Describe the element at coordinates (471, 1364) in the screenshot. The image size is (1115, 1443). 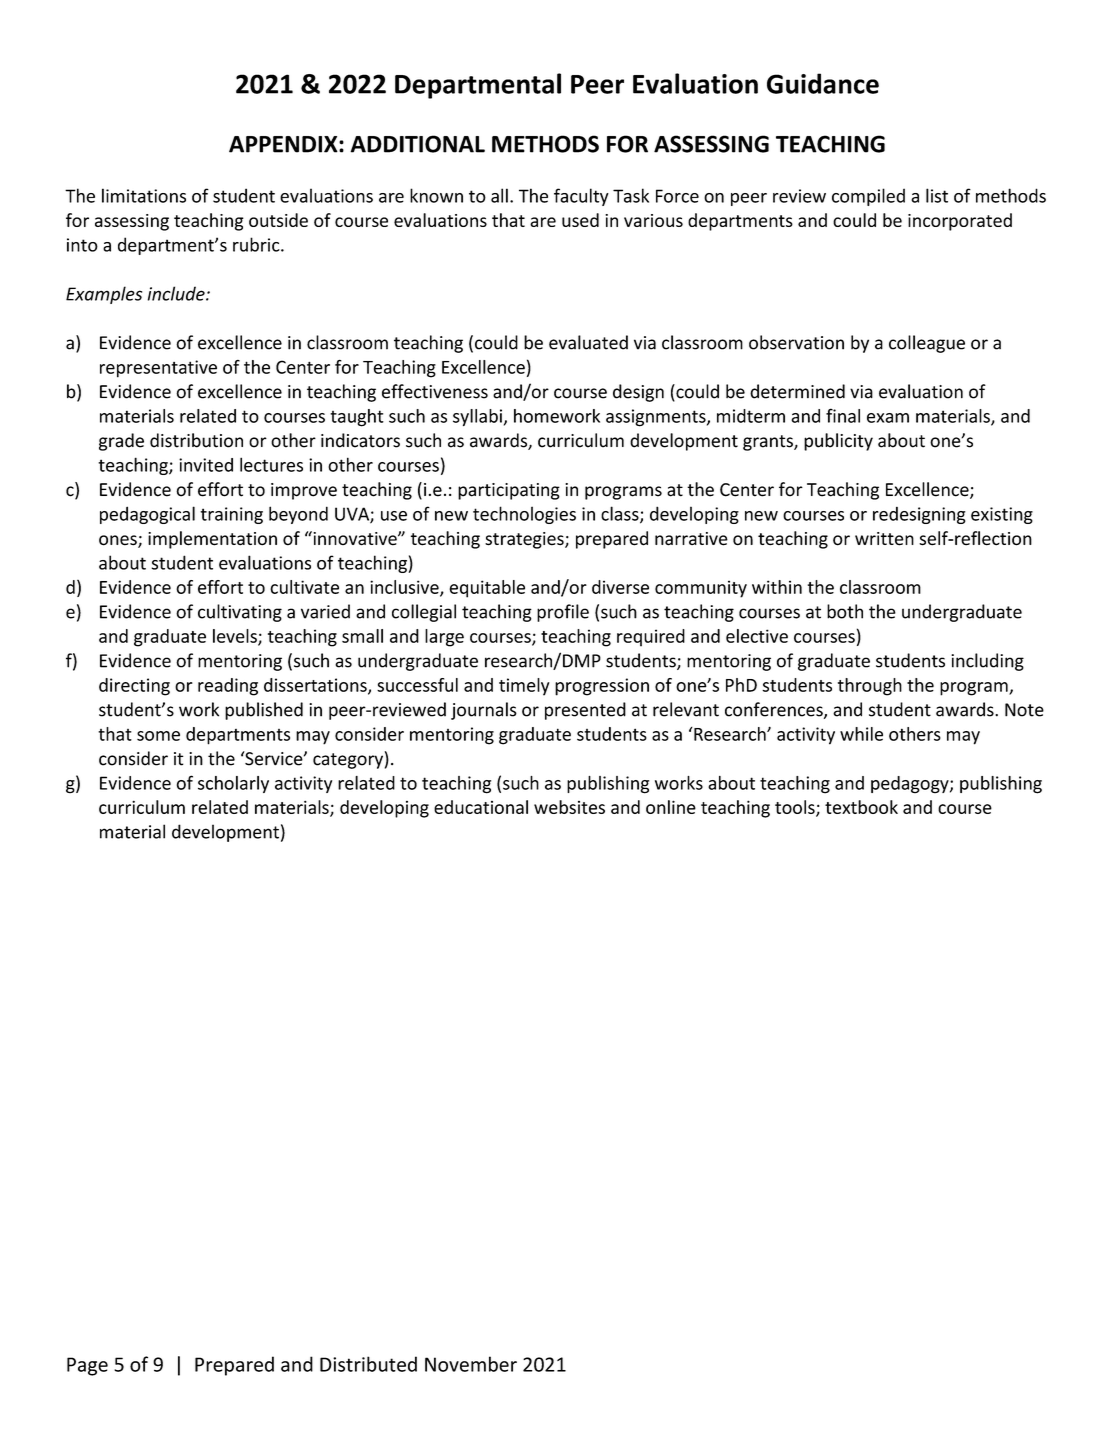
I see `November` at that location.
